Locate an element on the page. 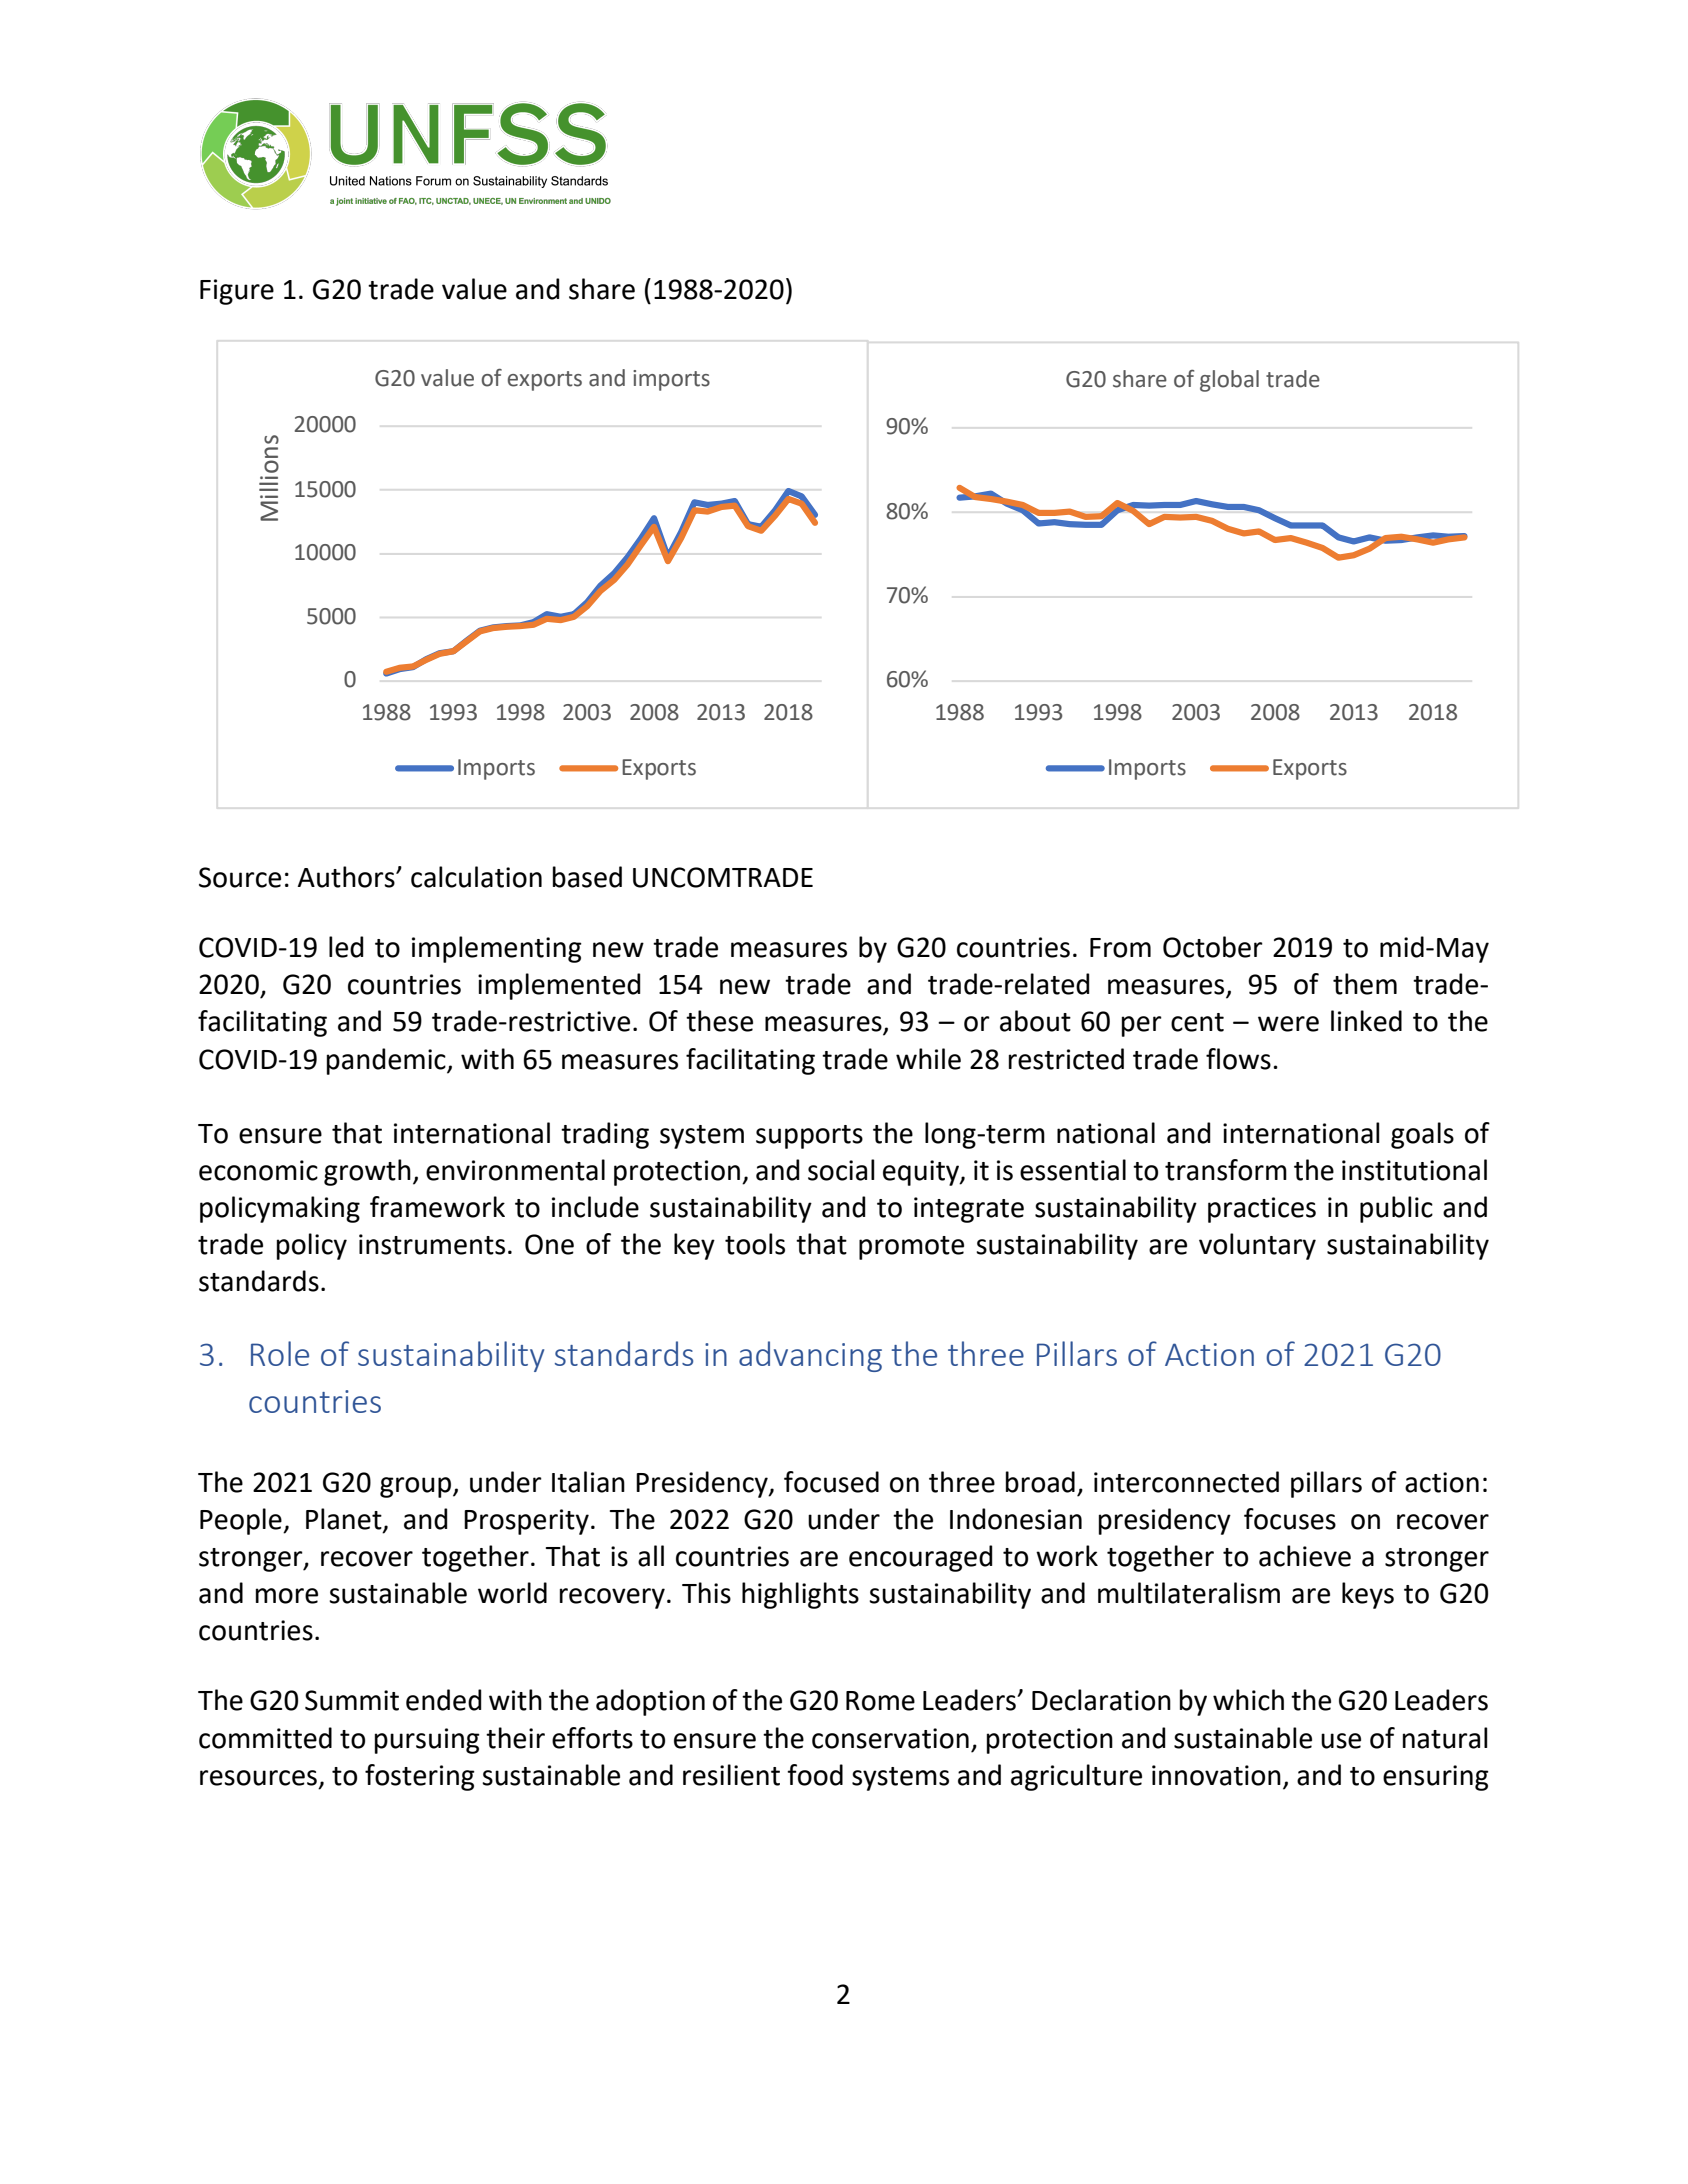 This page has height=2184, width=1688. pursuing is located at coordinates (427, 1741).
